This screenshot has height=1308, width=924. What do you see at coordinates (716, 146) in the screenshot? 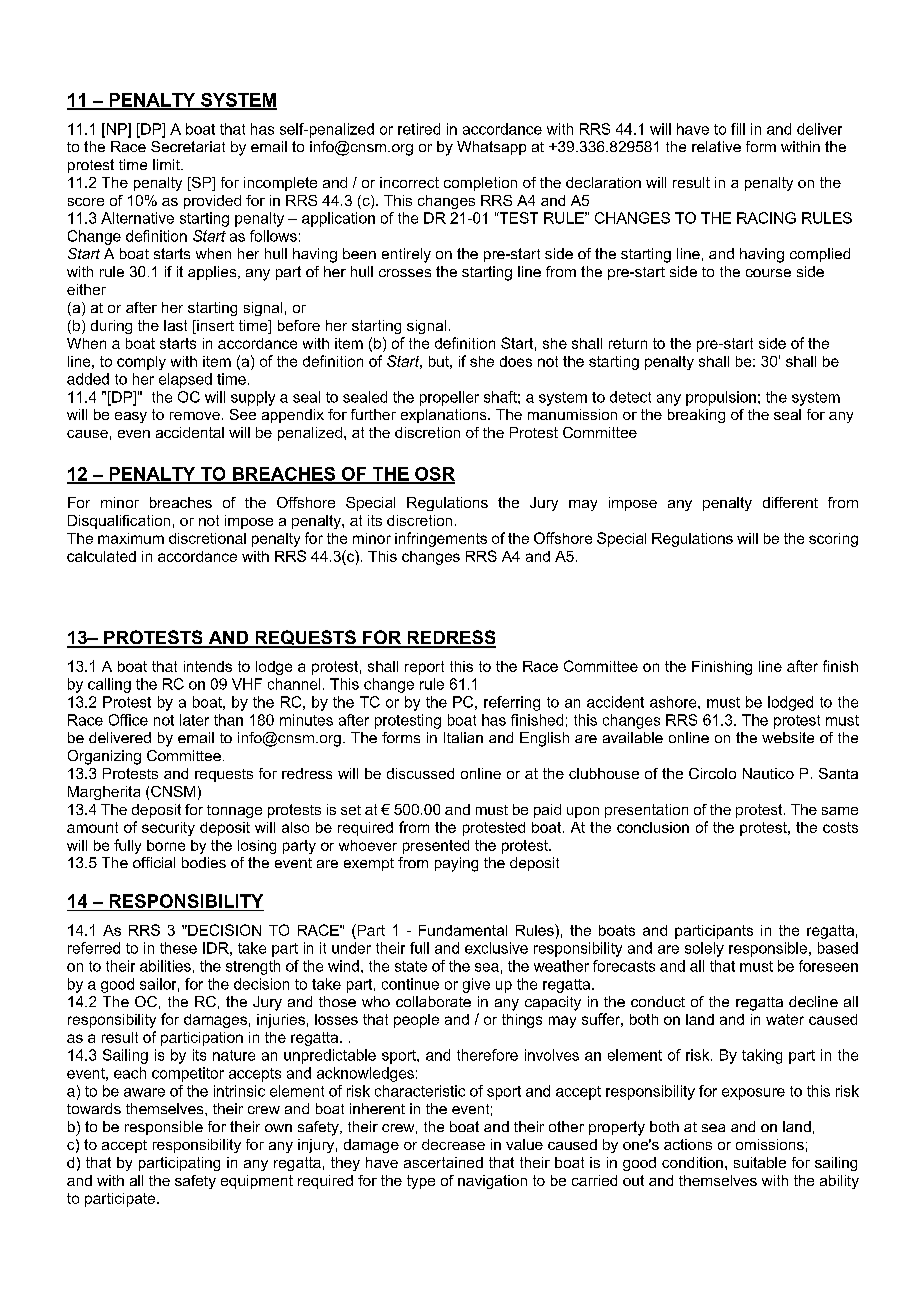
I see `relative` at bounding box center [716, 146].
